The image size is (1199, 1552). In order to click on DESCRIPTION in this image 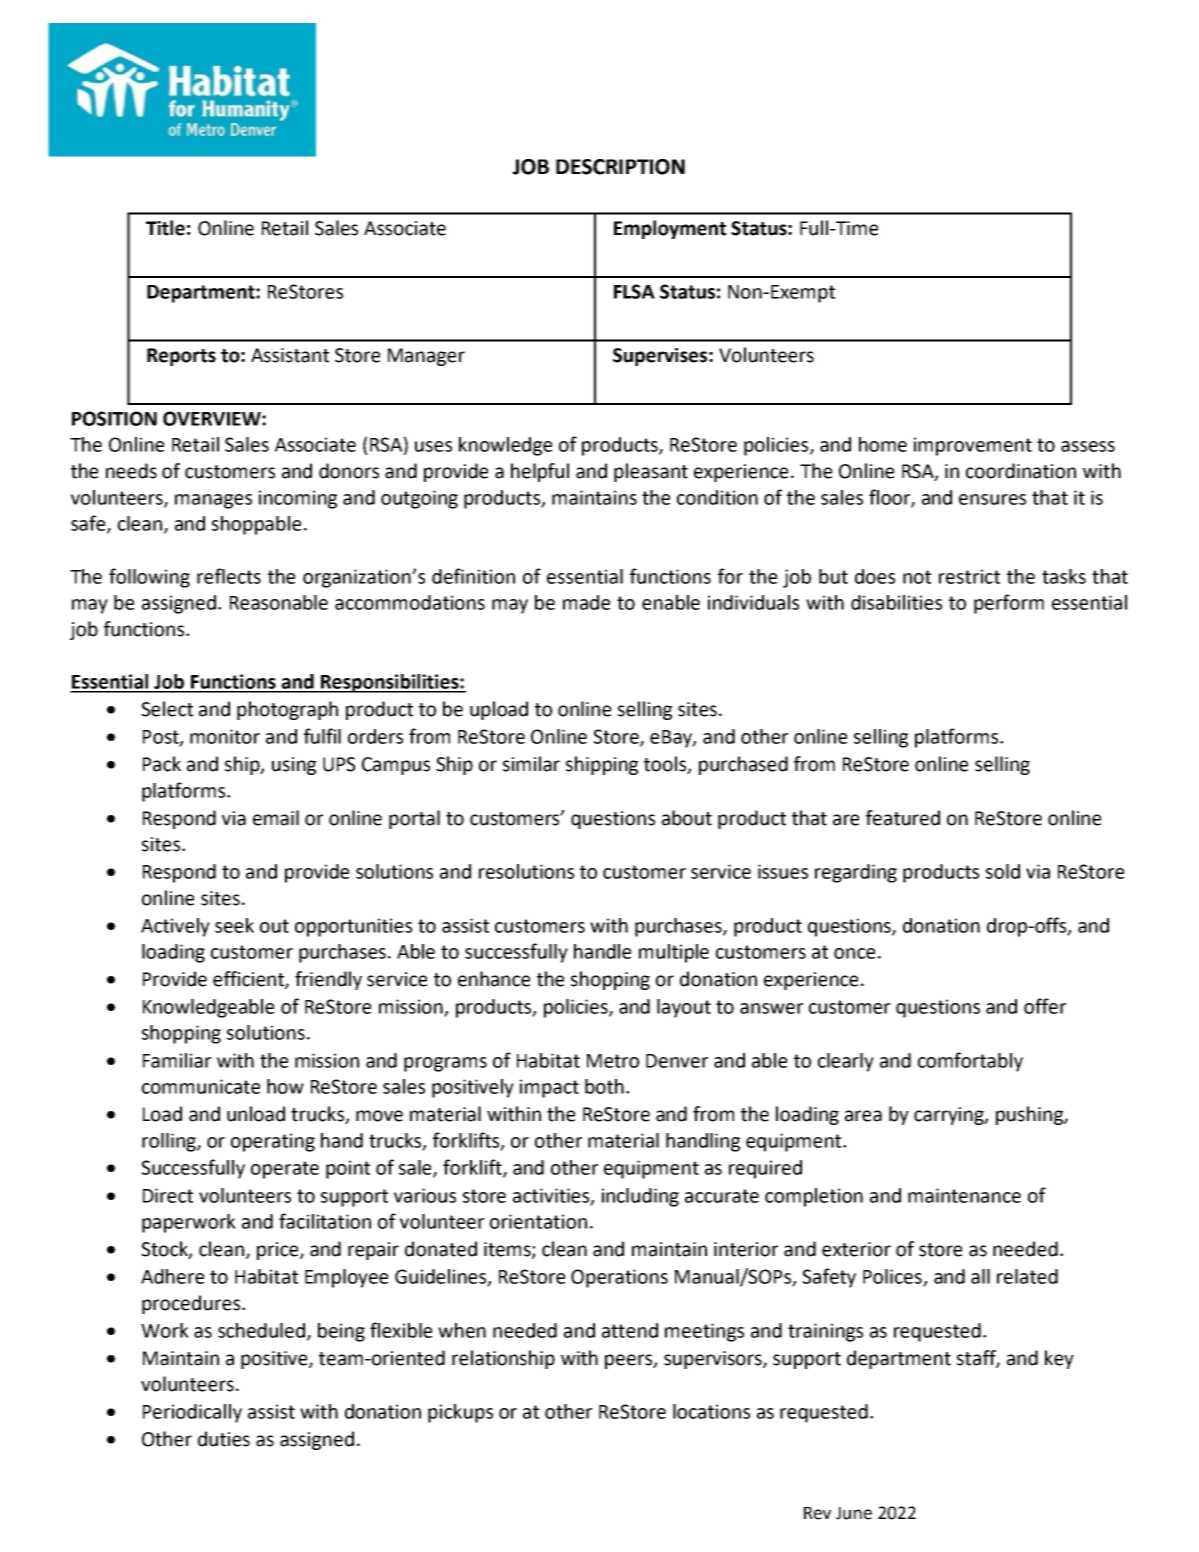, I will do `click(620, 167)`.
